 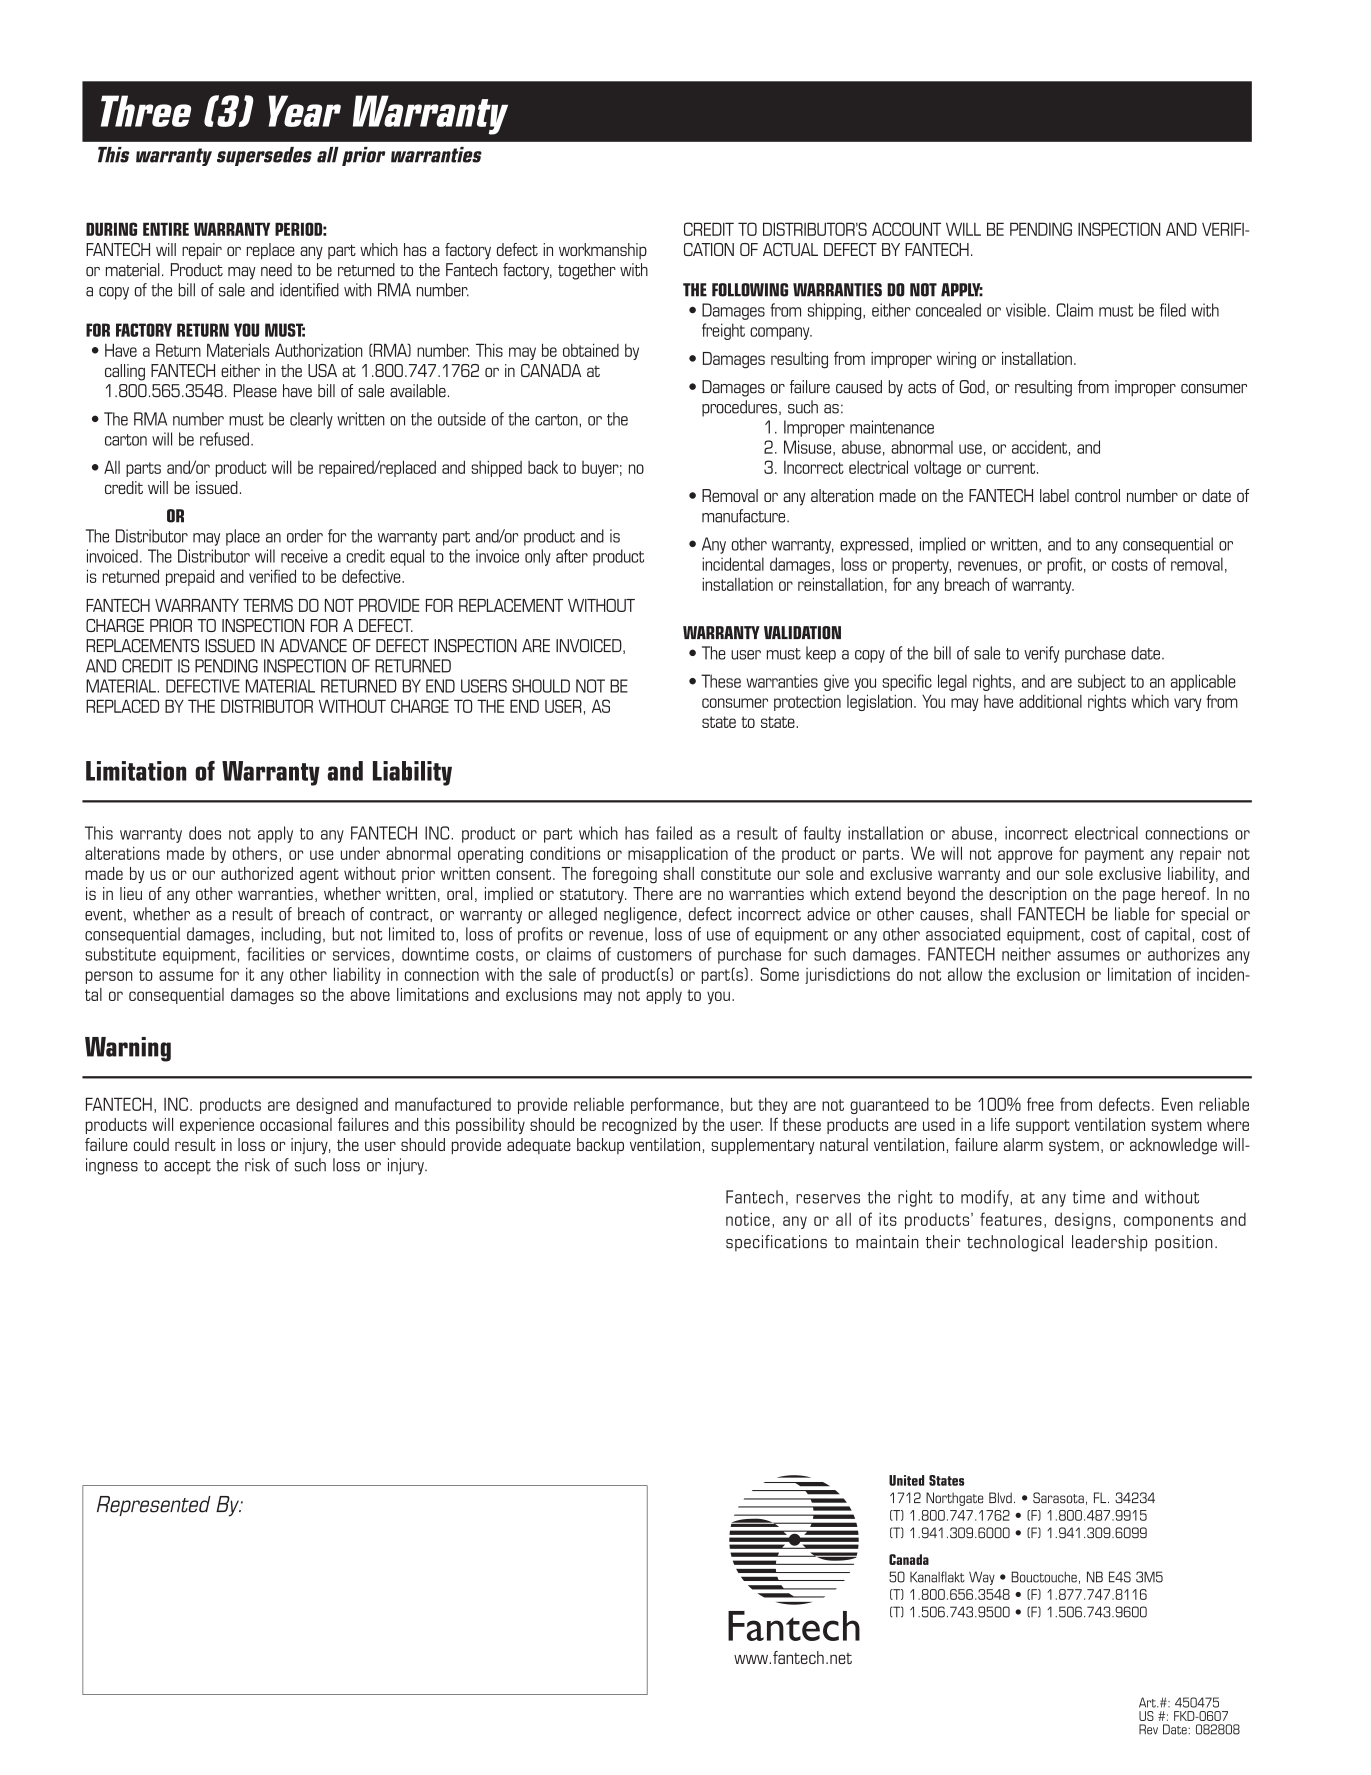 I want to click on Sarasota, so click(x=1058, y=1498).
